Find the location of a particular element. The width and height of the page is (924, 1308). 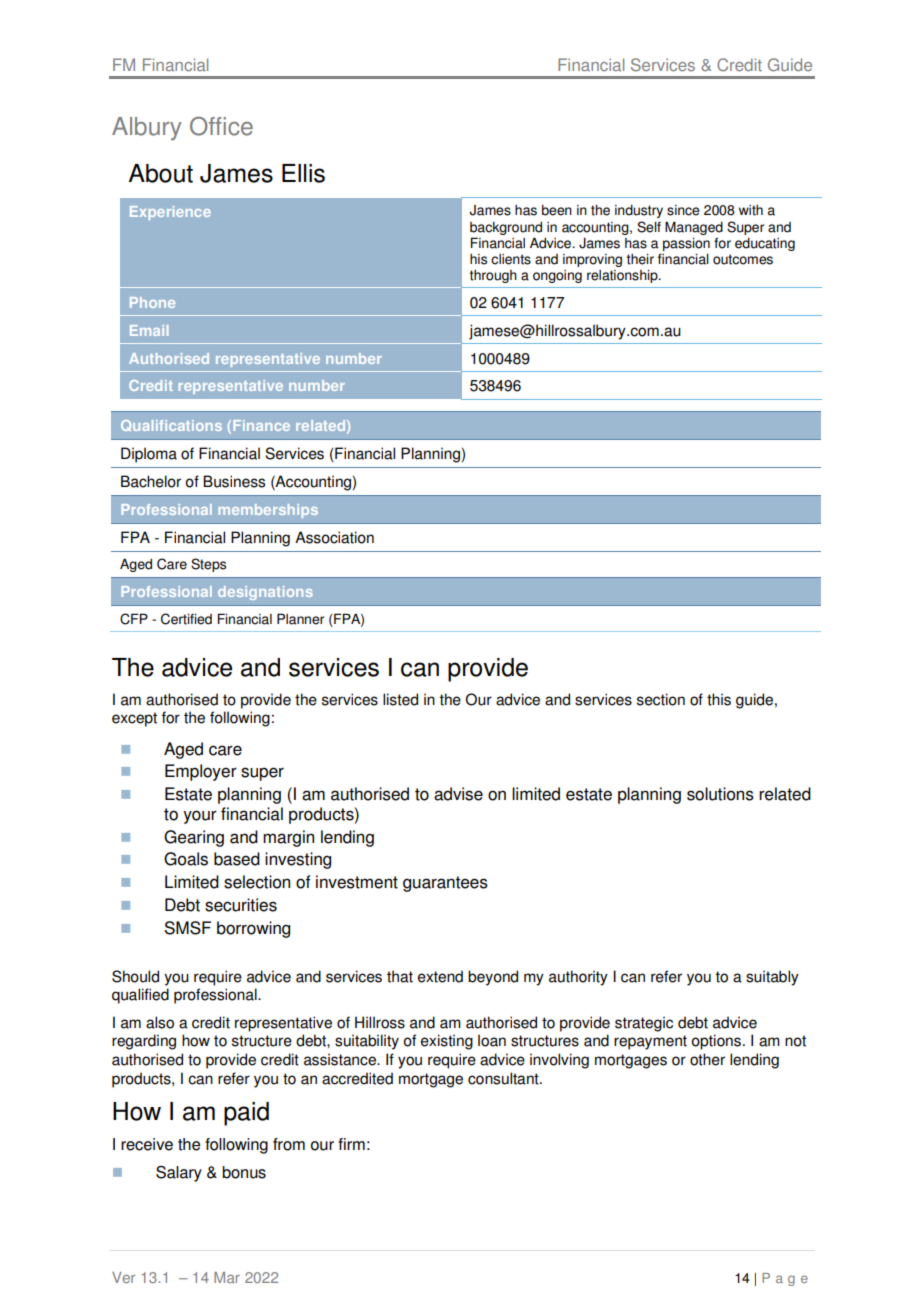

except is located at coordinates (134, 719).
